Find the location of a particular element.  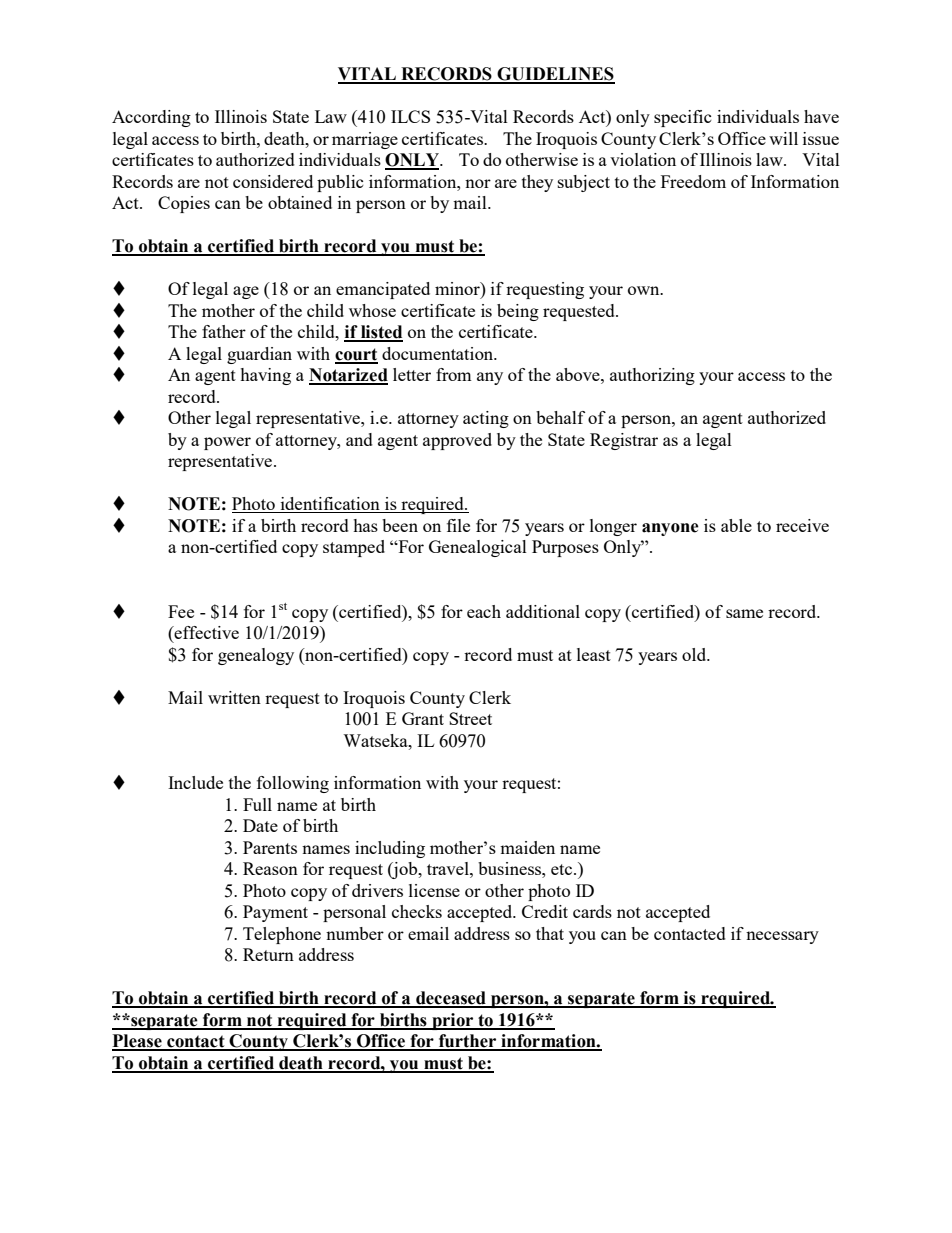

specific is located at coordinates (683, 118).
